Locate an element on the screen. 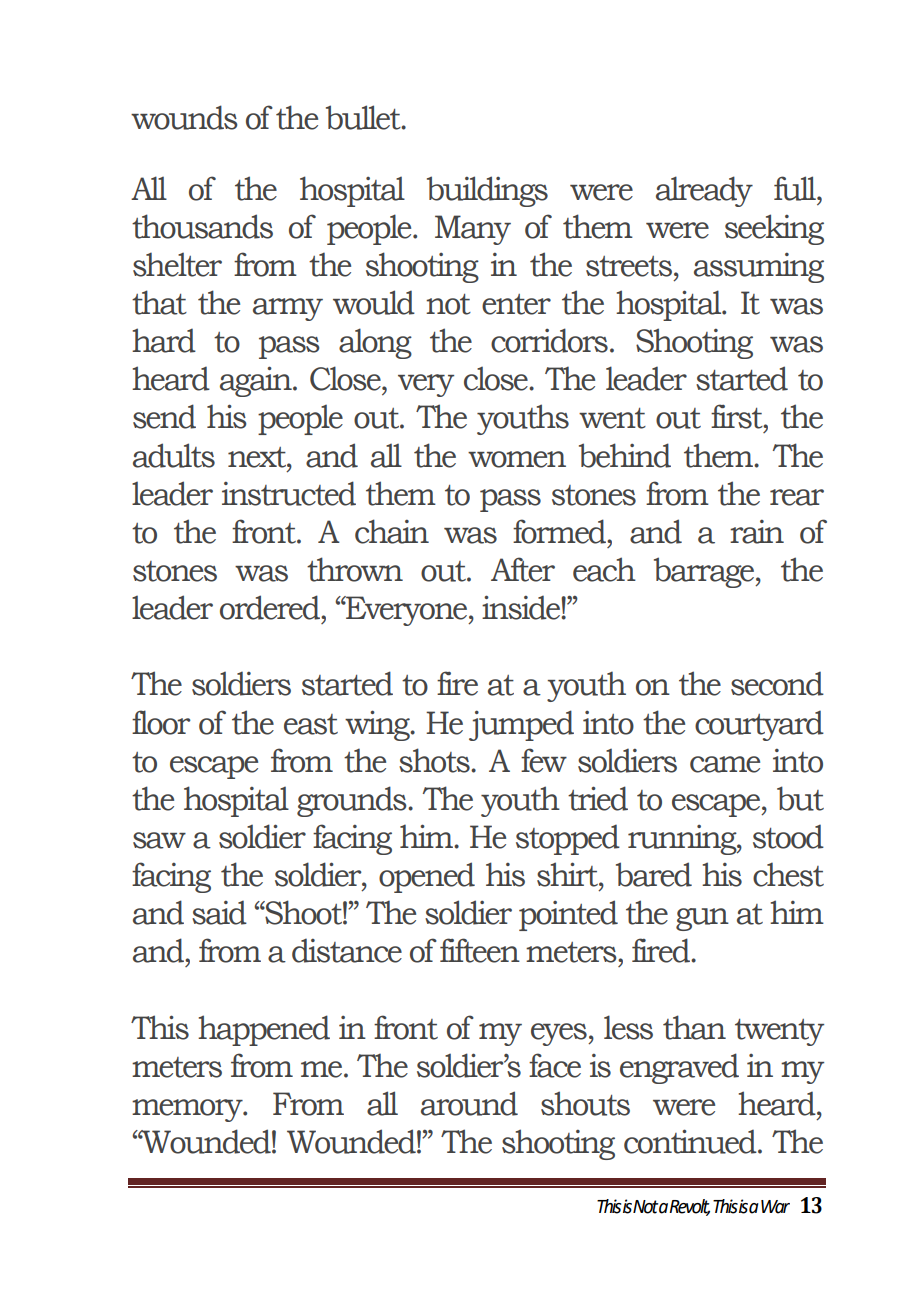 The width and height of the screenshot is (921, 1316). already is located at coordinates (704, 191).
